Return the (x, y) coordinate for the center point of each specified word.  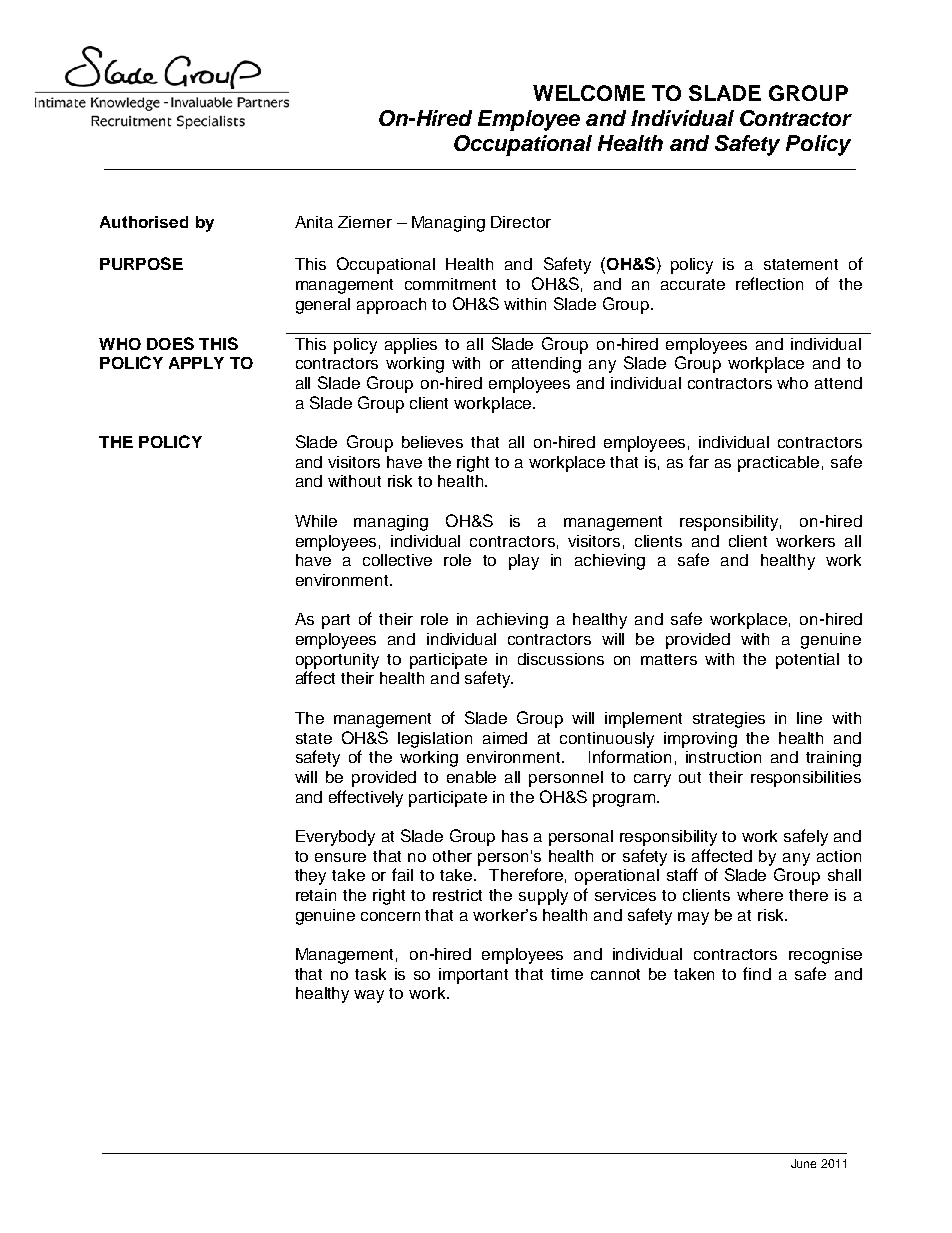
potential (807, 661)
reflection (769, 283)
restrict (457, 895)
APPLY (196, 363)
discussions (561, 659)
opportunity (337, 661)
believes (432, 442)
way (369, 996)
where (760, 895)
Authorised (144, 222)
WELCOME (589, 93)
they (310, 877)
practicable (778, 464)
